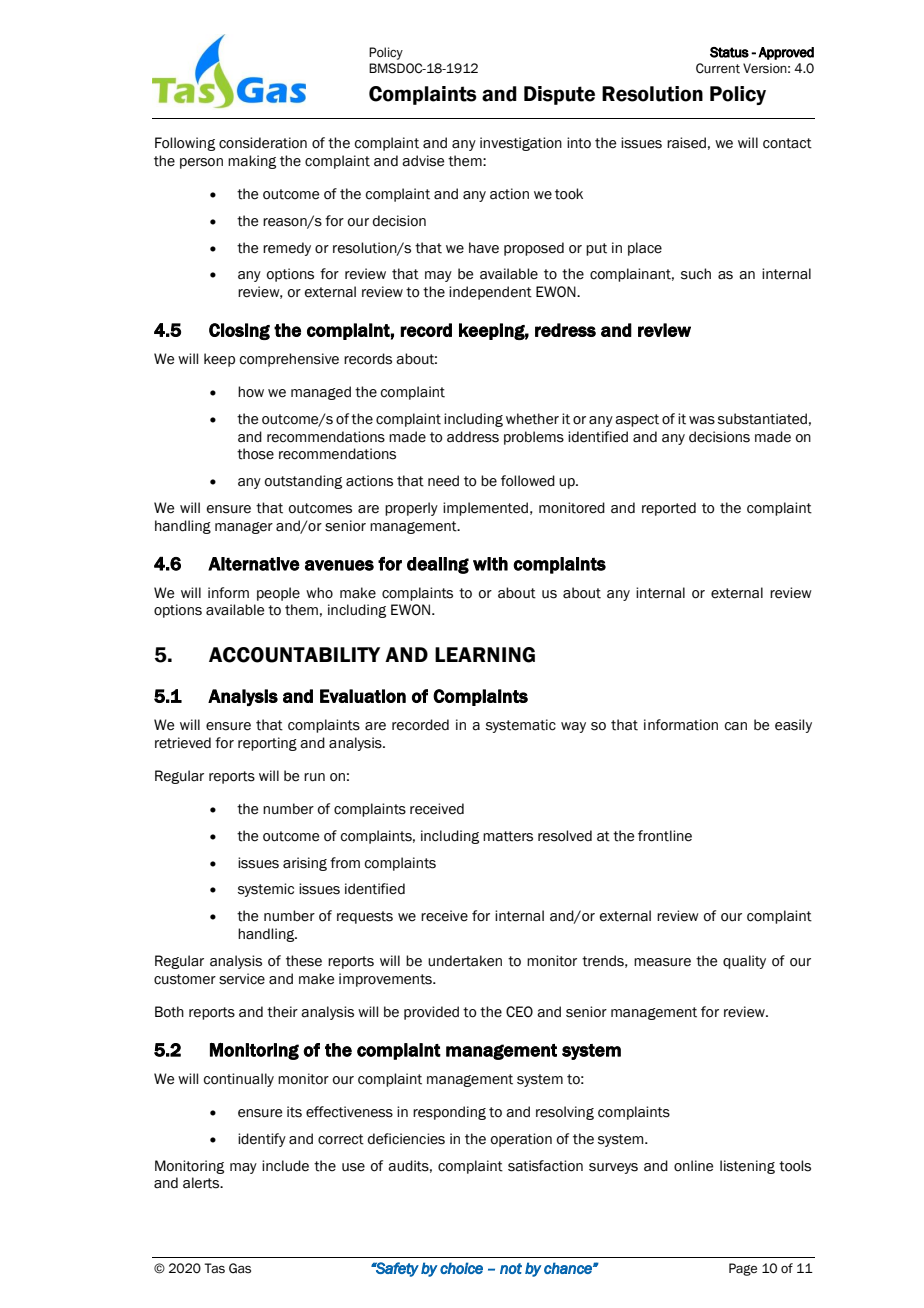 The image size is (924, 1308). Describe the element at coordinates (240, 1268) in the screenshot. I see `Gas` at that location.
